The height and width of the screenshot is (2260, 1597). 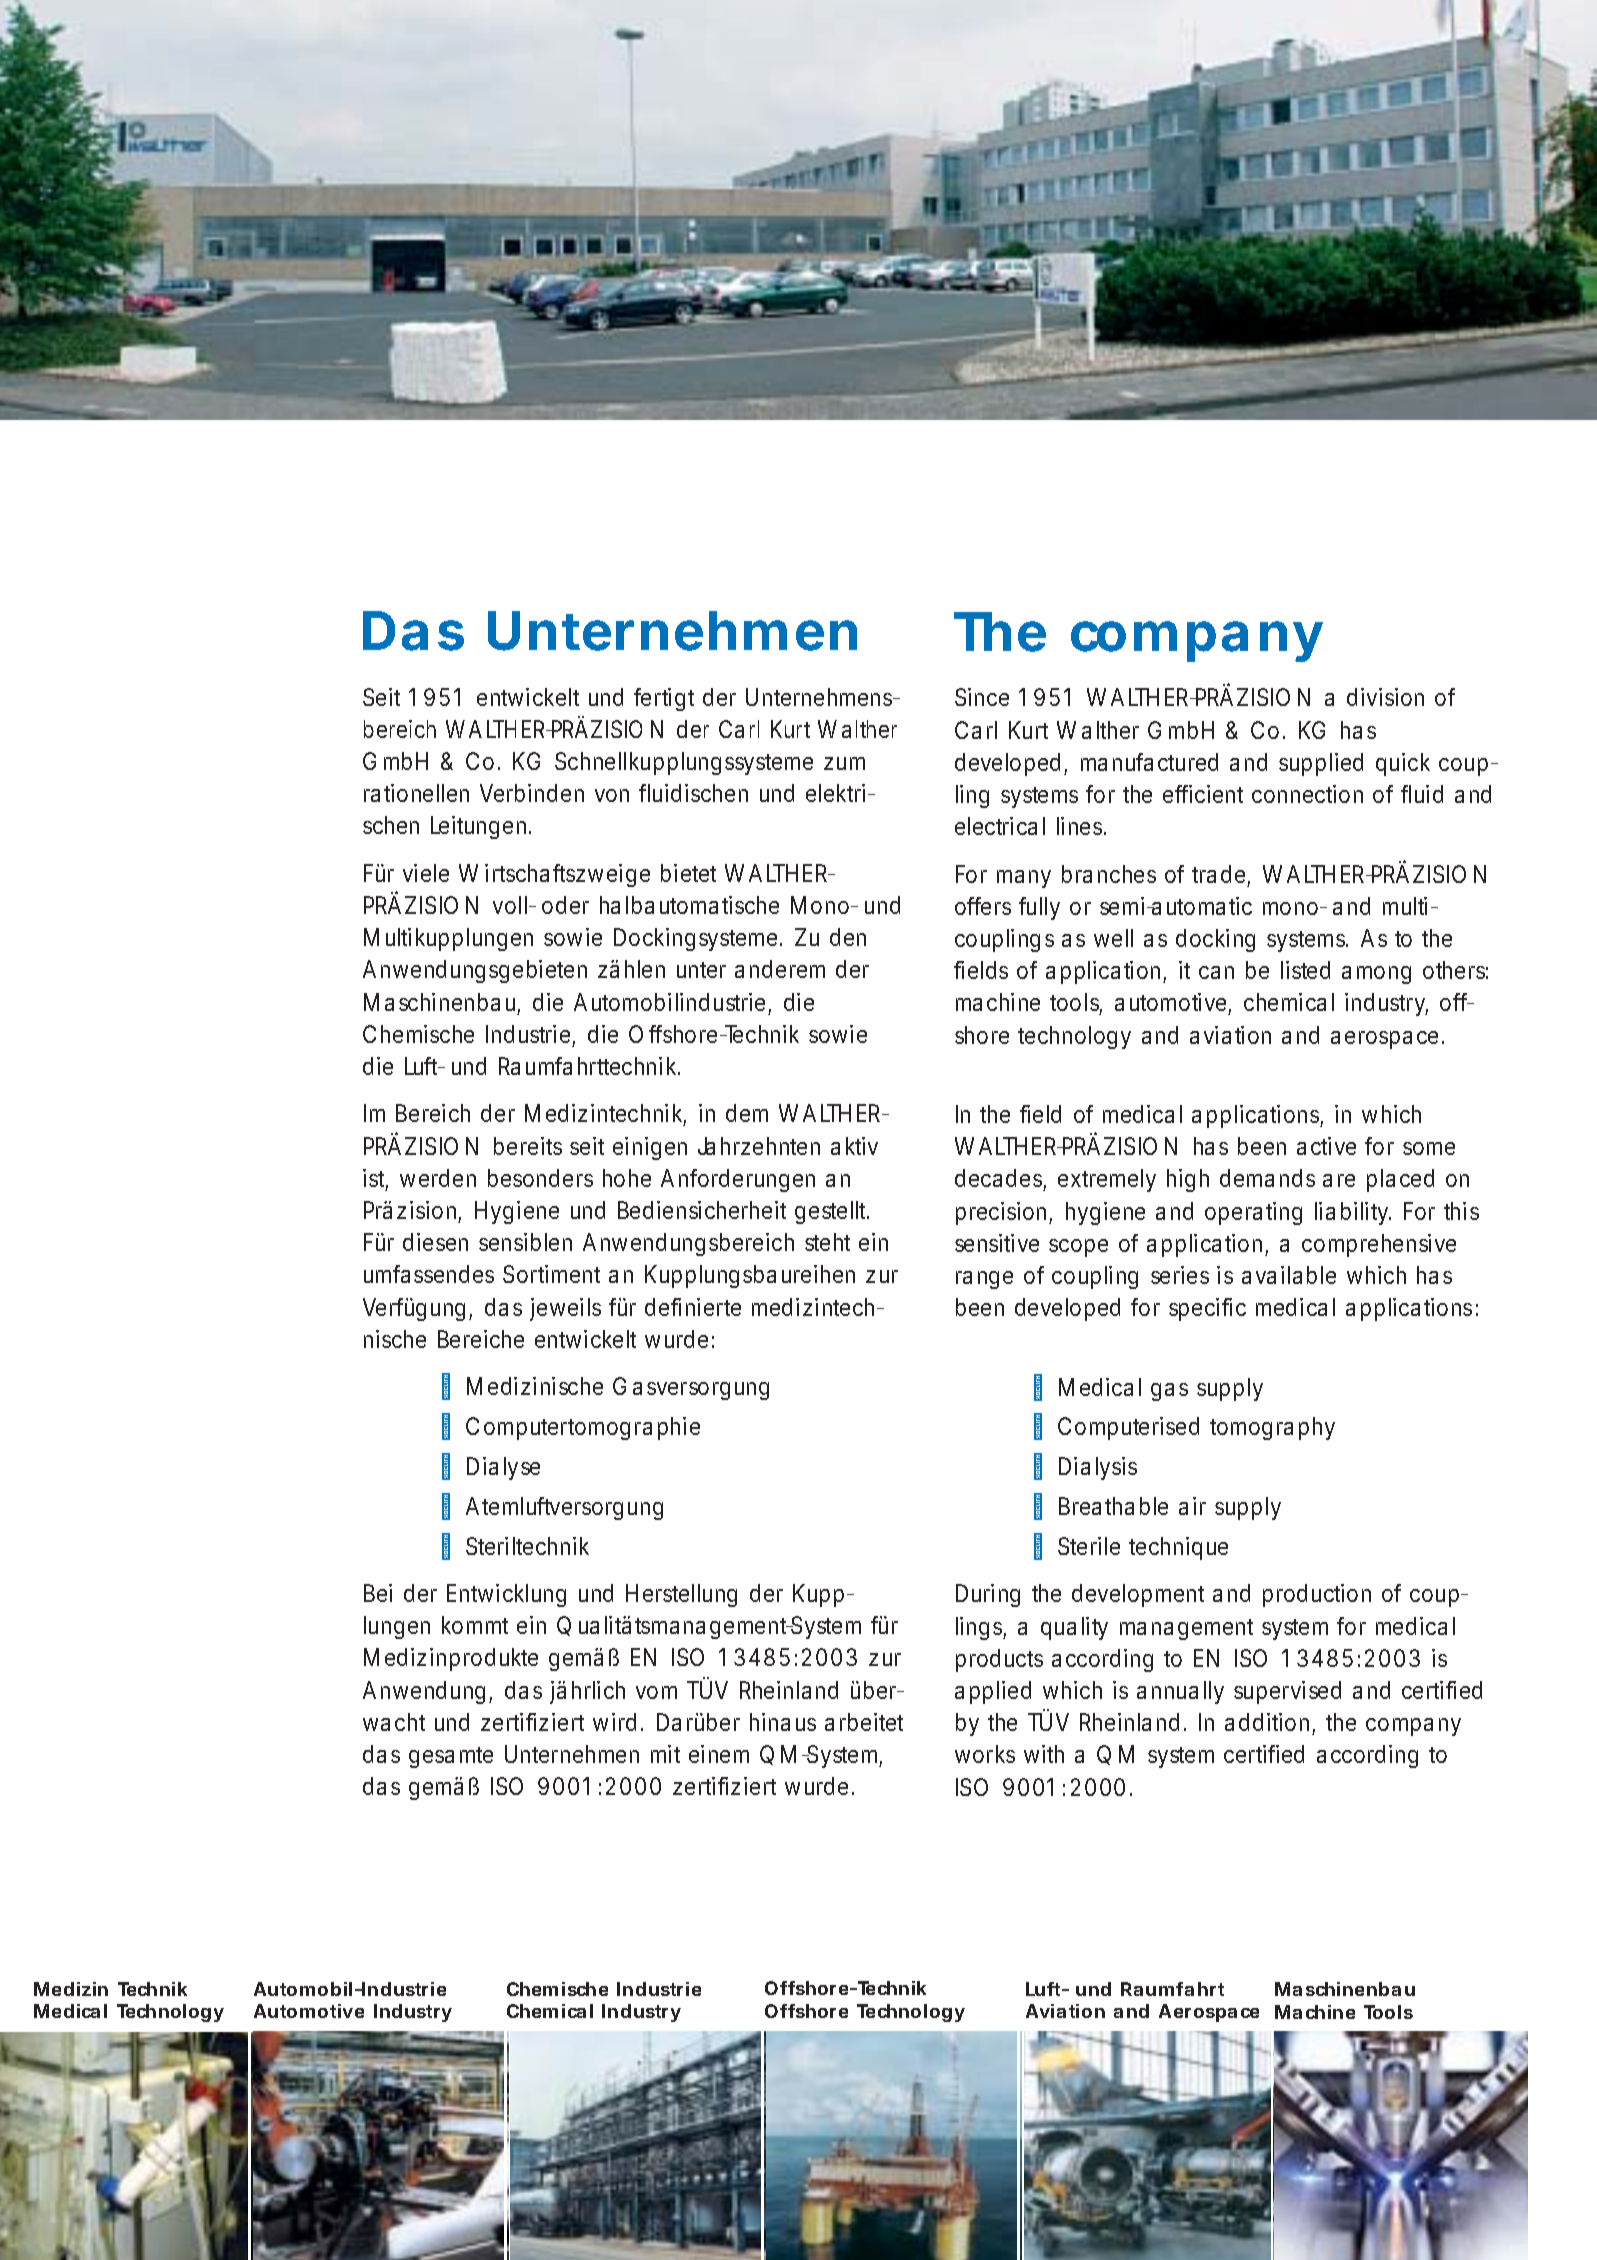 What do you see at coordinates (1321, 764) in the screenshot?
I see `supplied` at bounding box center [1321, 764].
